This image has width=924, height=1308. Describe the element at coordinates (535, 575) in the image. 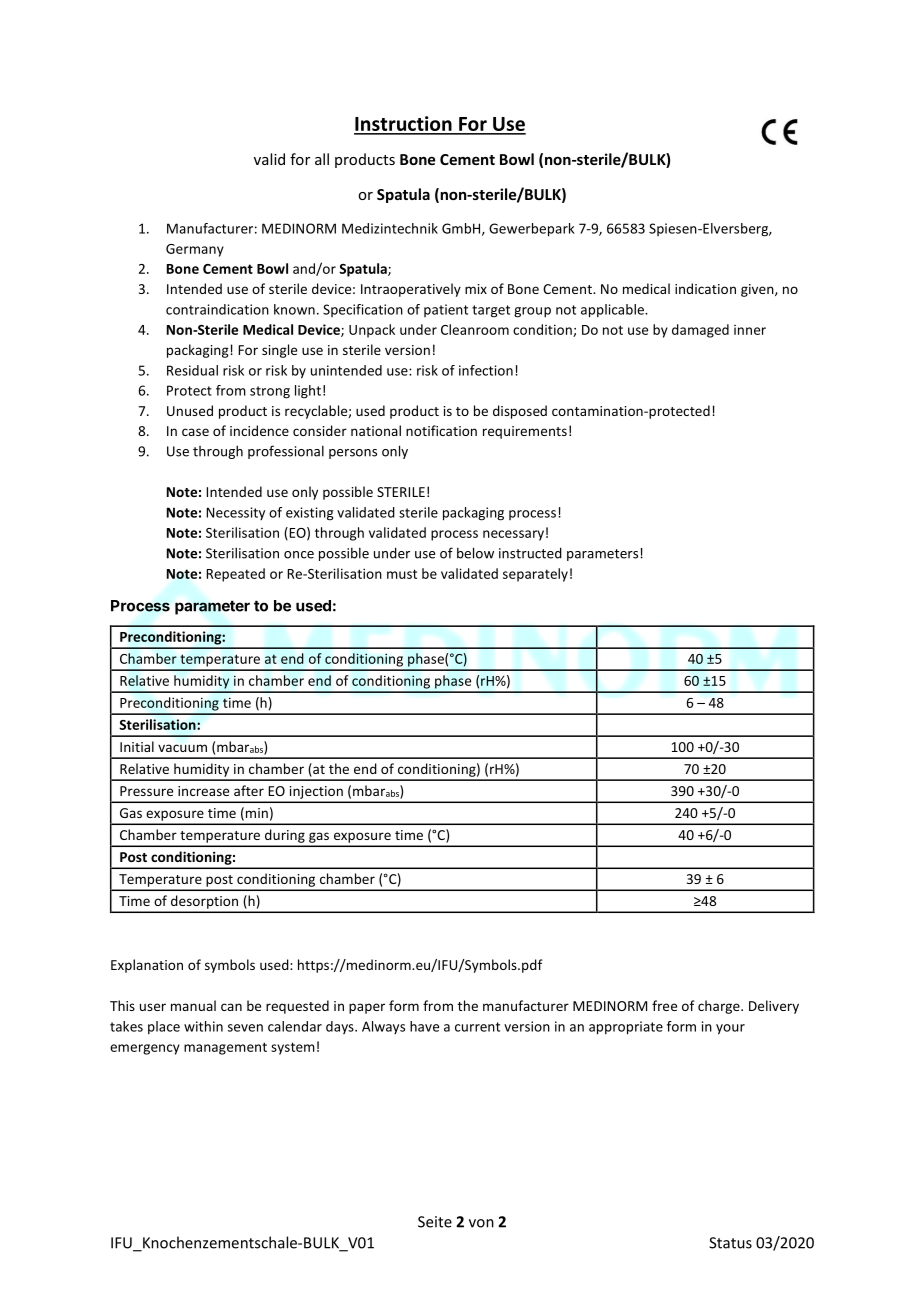

I see `separately` at that location.
